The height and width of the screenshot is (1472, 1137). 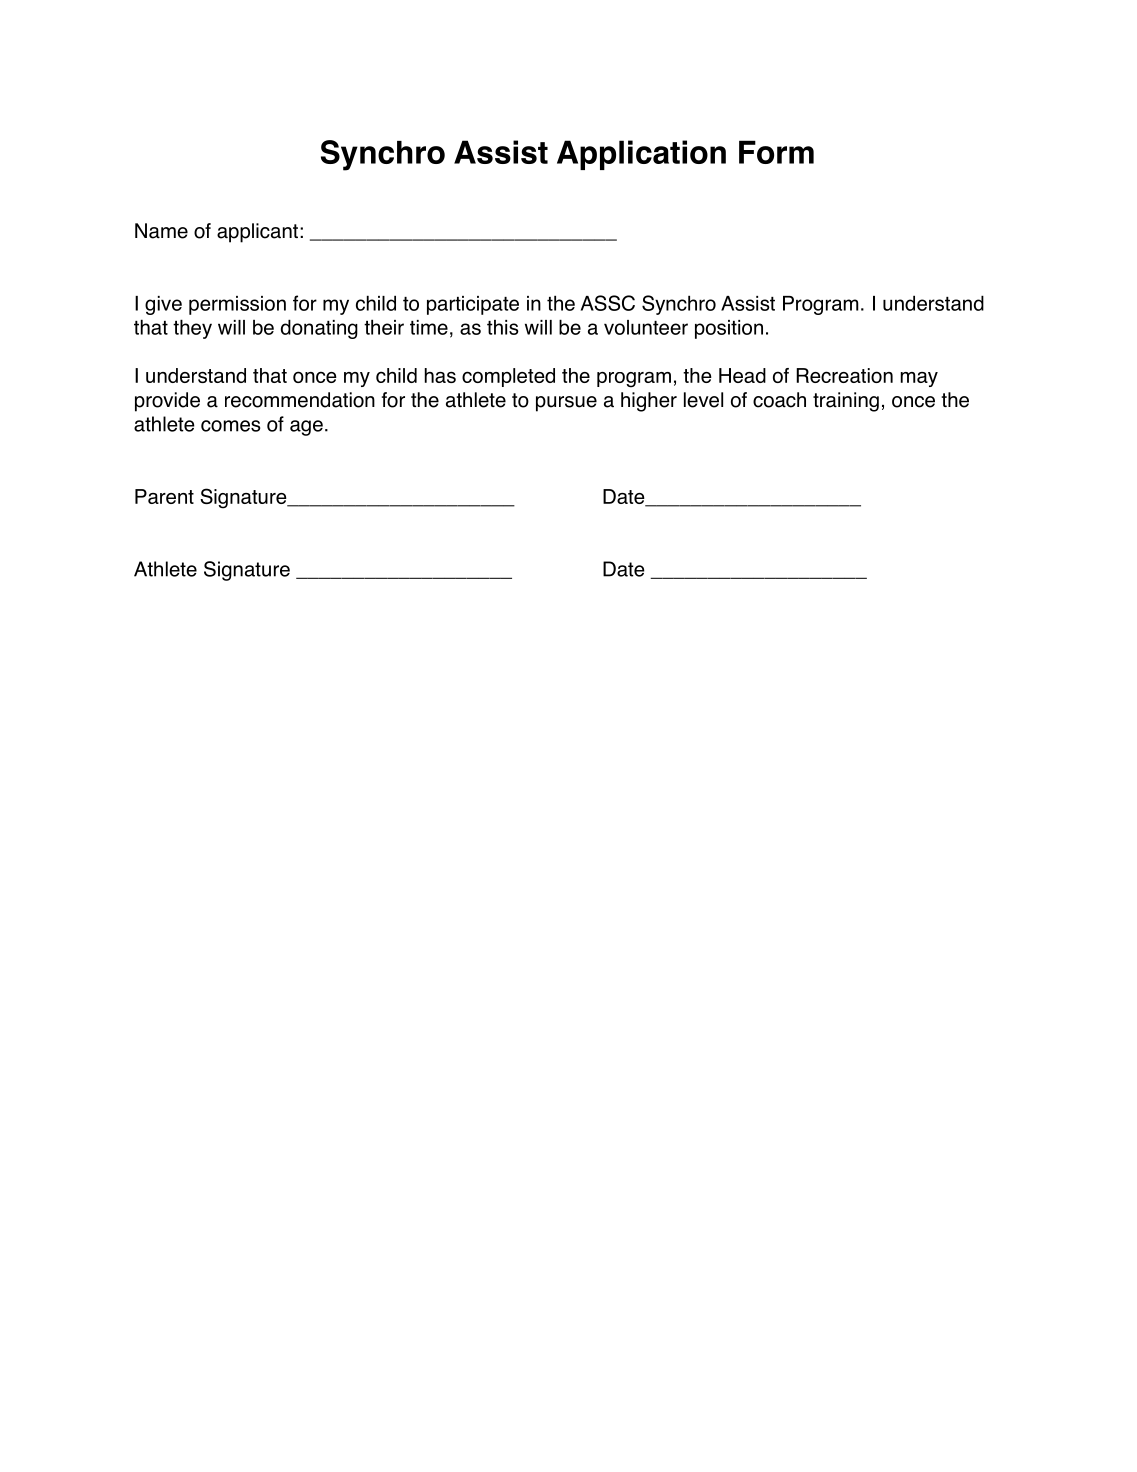 I want to click on age, so click(x=306, y=428).
